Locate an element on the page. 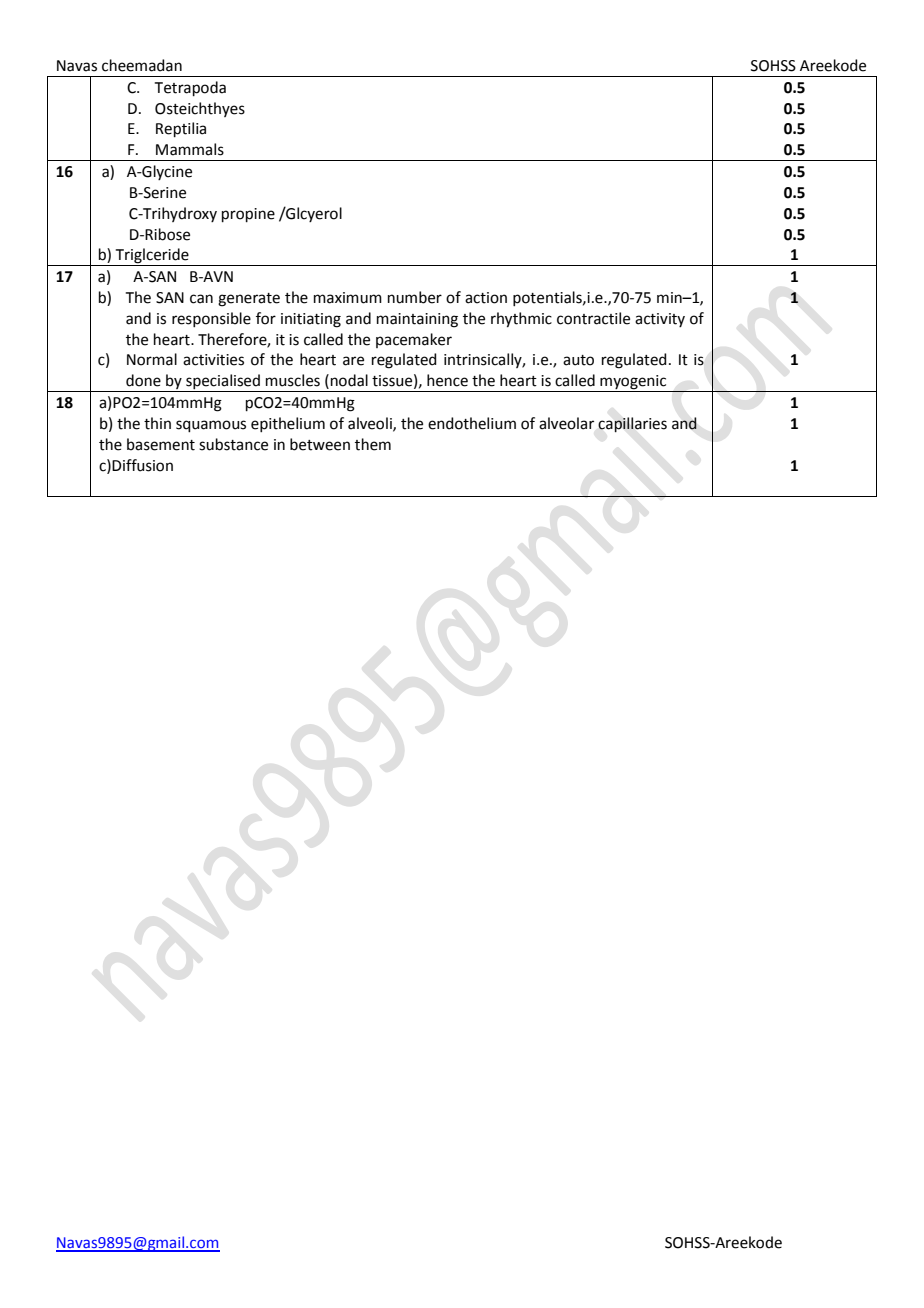  Mammals is located at coordinates (190, 149).
